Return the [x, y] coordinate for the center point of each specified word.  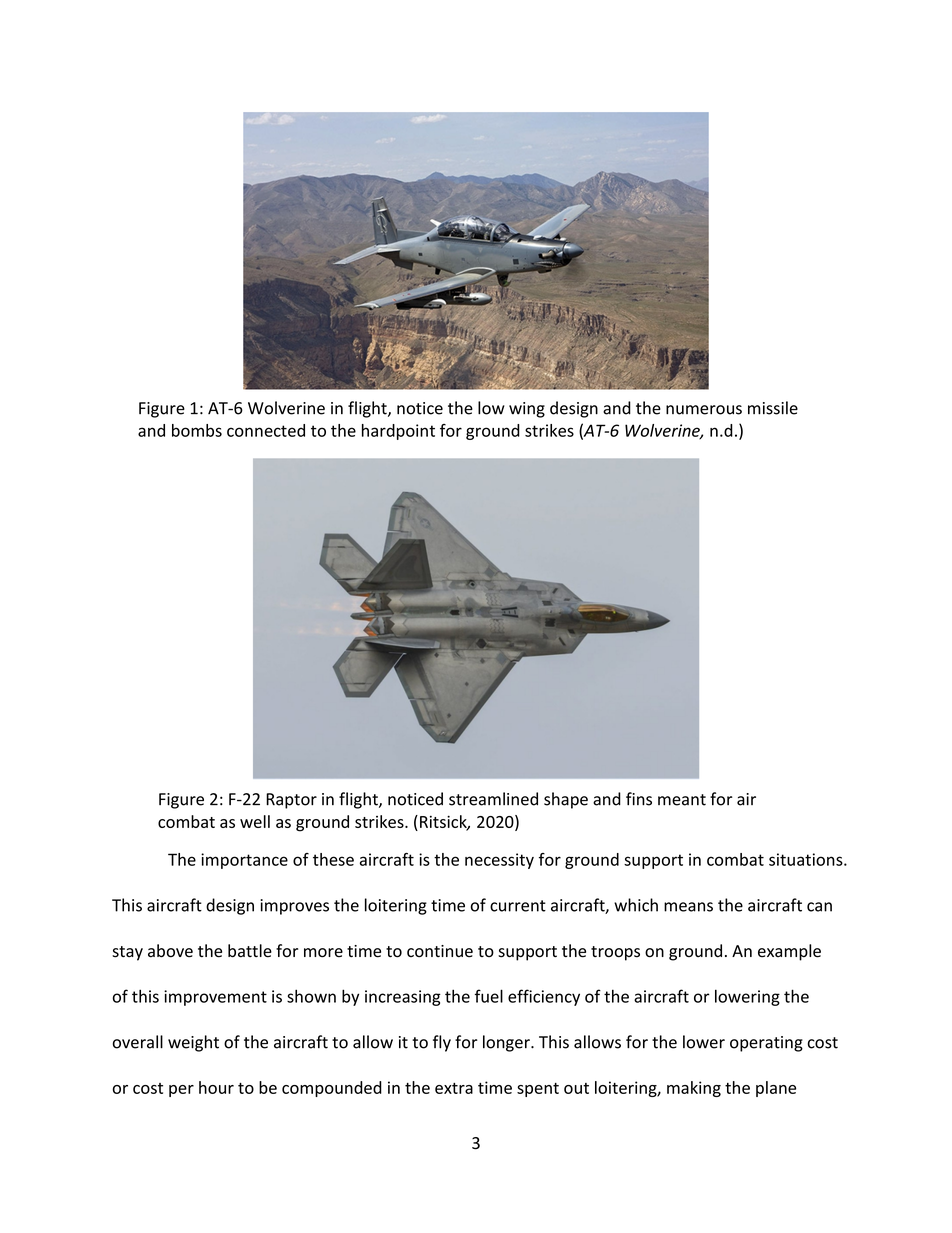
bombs [197, 430]
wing [527, 410]
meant [682, 800]
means [688, 907]
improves [294, 907]
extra [454, 1088]
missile [773, 408]
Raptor [291, 801]
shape [566, 800]
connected [266, 430]
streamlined [493, 799]
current [518, 906]
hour [216, 1087]
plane [776, 1089]
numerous [704, 410]
